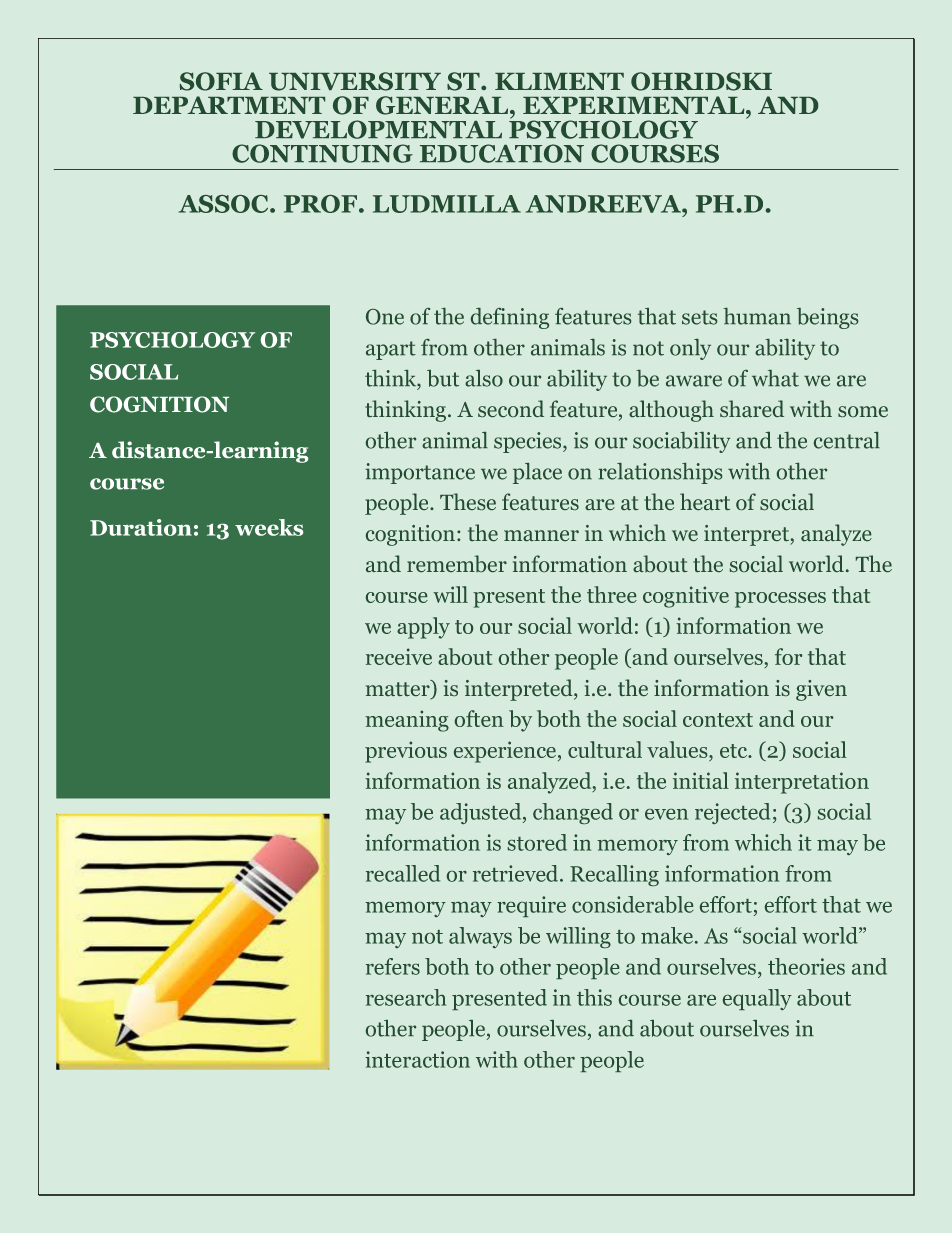  Describe the element at coordinates (406, 752) in the screenshot. I see `previous` at that location.
